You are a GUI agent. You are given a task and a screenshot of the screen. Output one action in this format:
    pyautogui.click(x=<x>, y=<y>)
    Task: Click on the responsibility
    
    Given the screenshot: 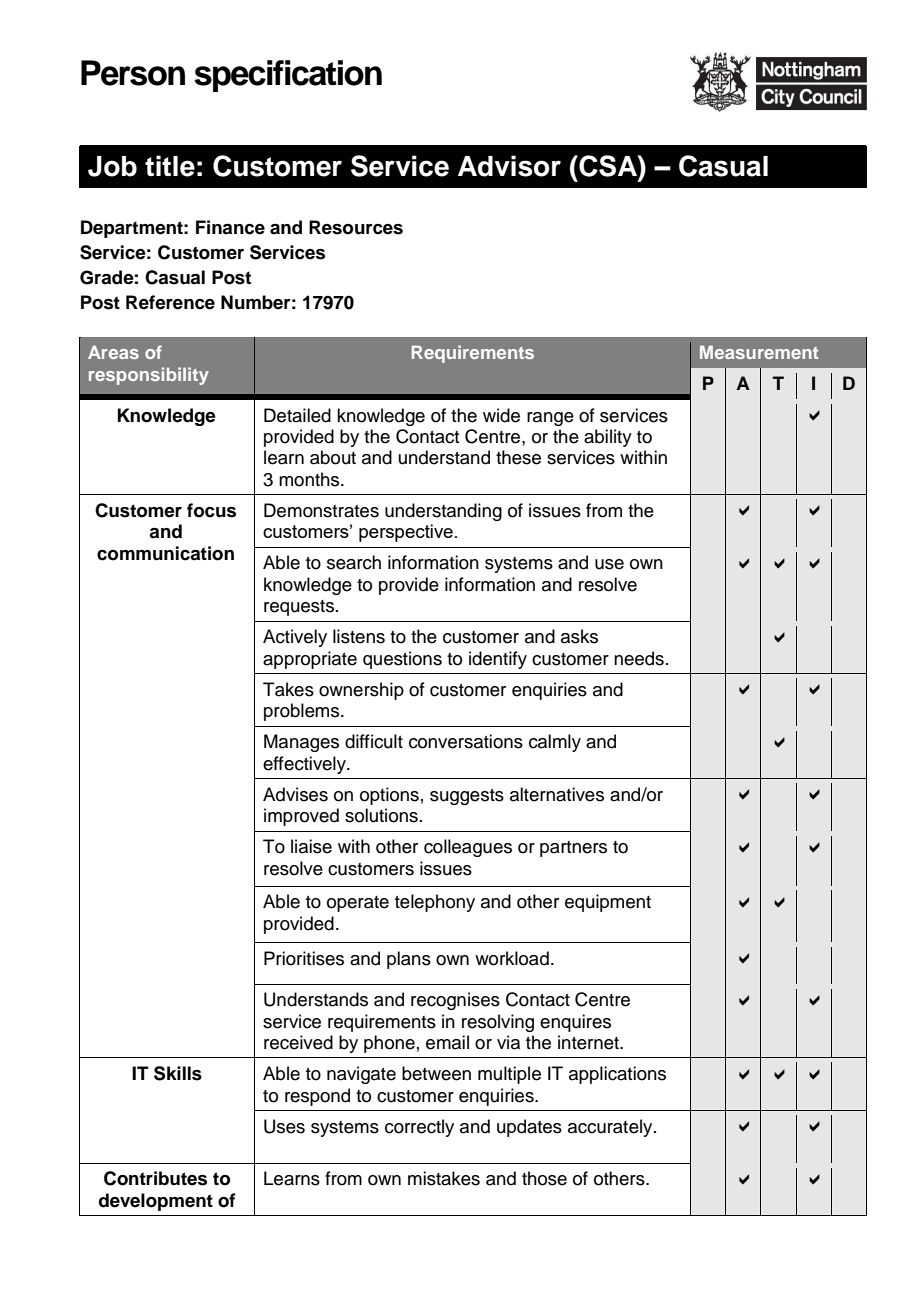 What is the action you would take?
    pyautogui.click(x=149, y=376)
